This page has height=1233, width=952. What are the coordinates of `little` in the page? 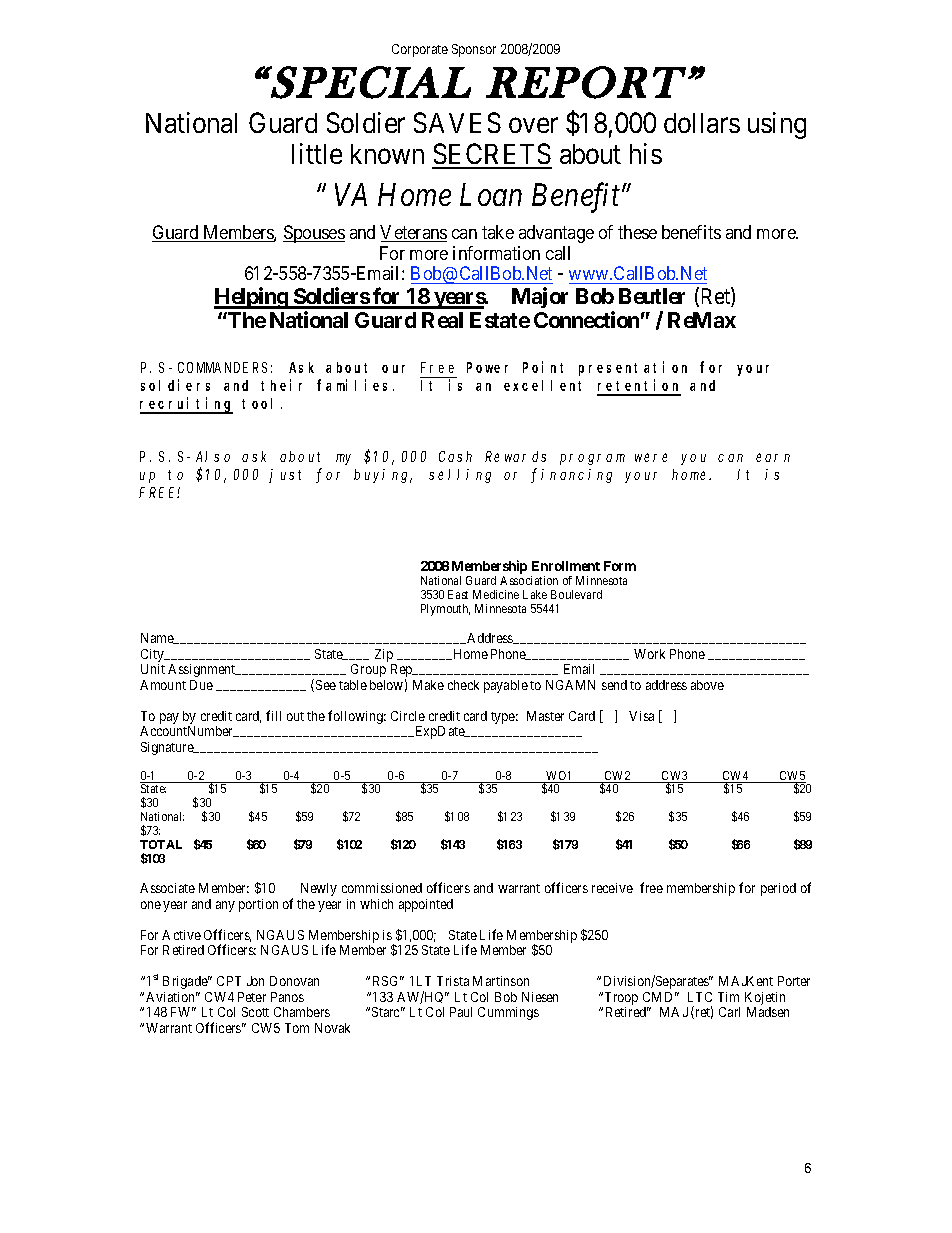 It's located at (317, 153).
